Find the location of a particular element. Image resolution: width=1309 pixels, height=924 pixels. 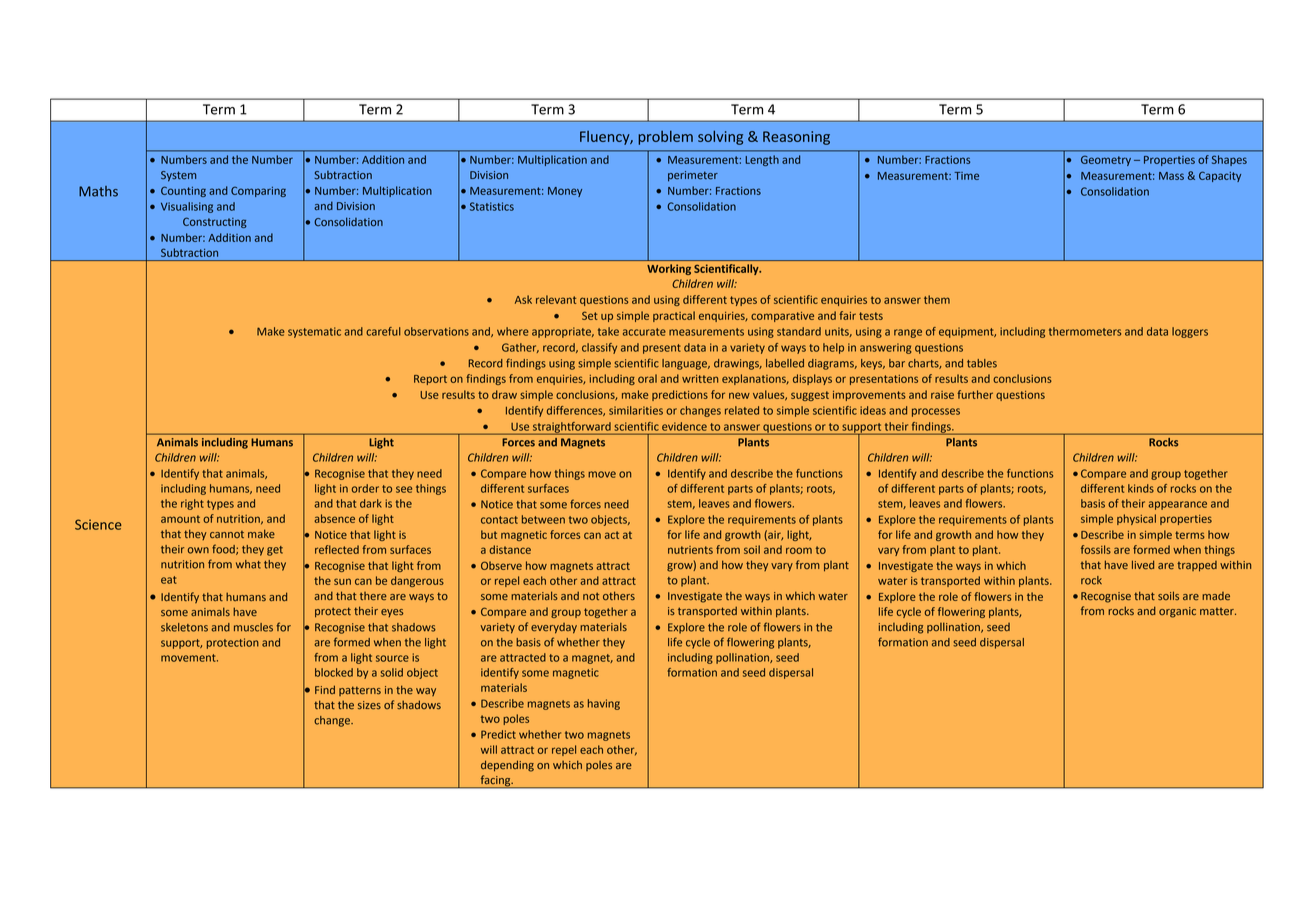

careful is located at coordinates (383, 331).
